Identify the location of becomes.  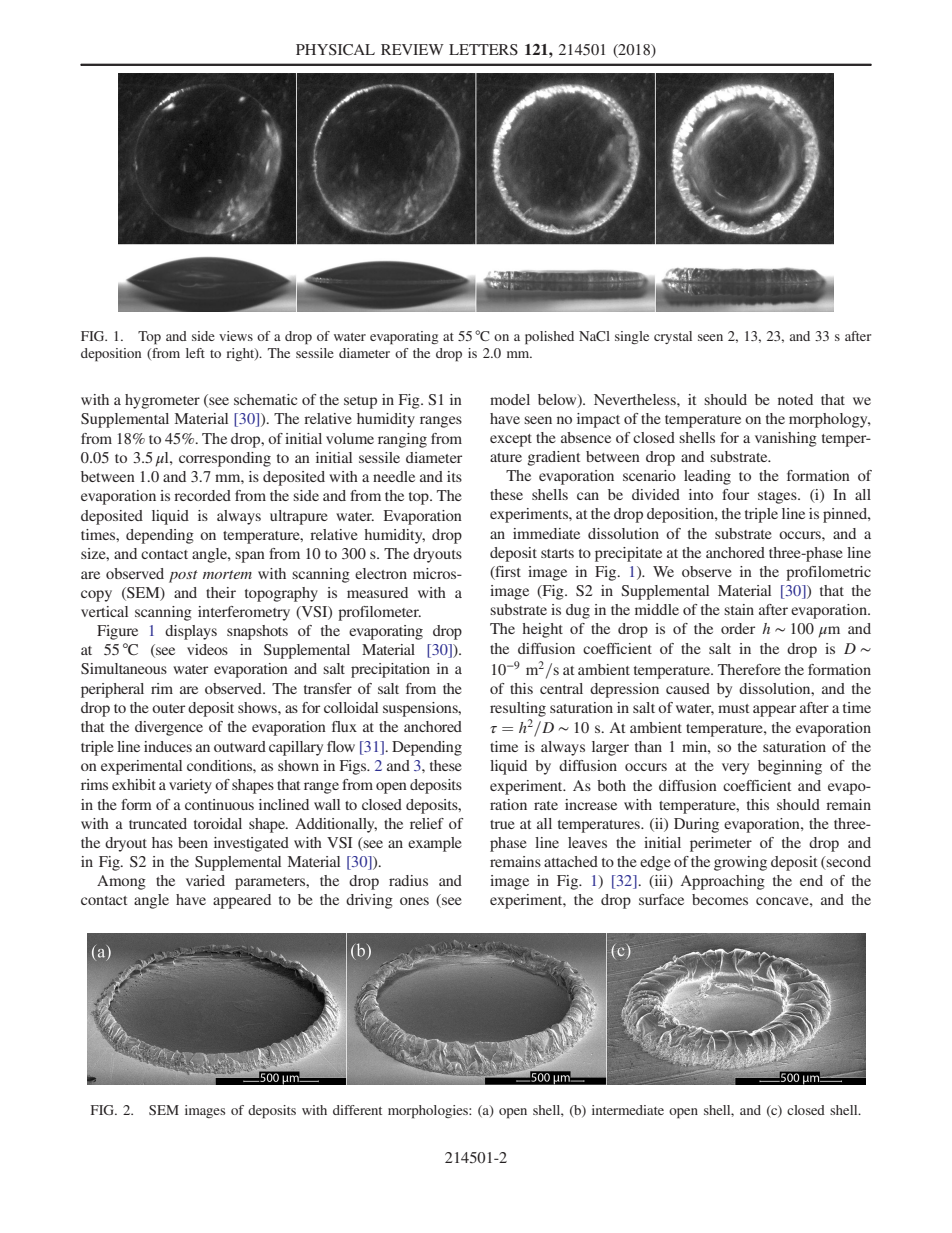
(720, 899).
